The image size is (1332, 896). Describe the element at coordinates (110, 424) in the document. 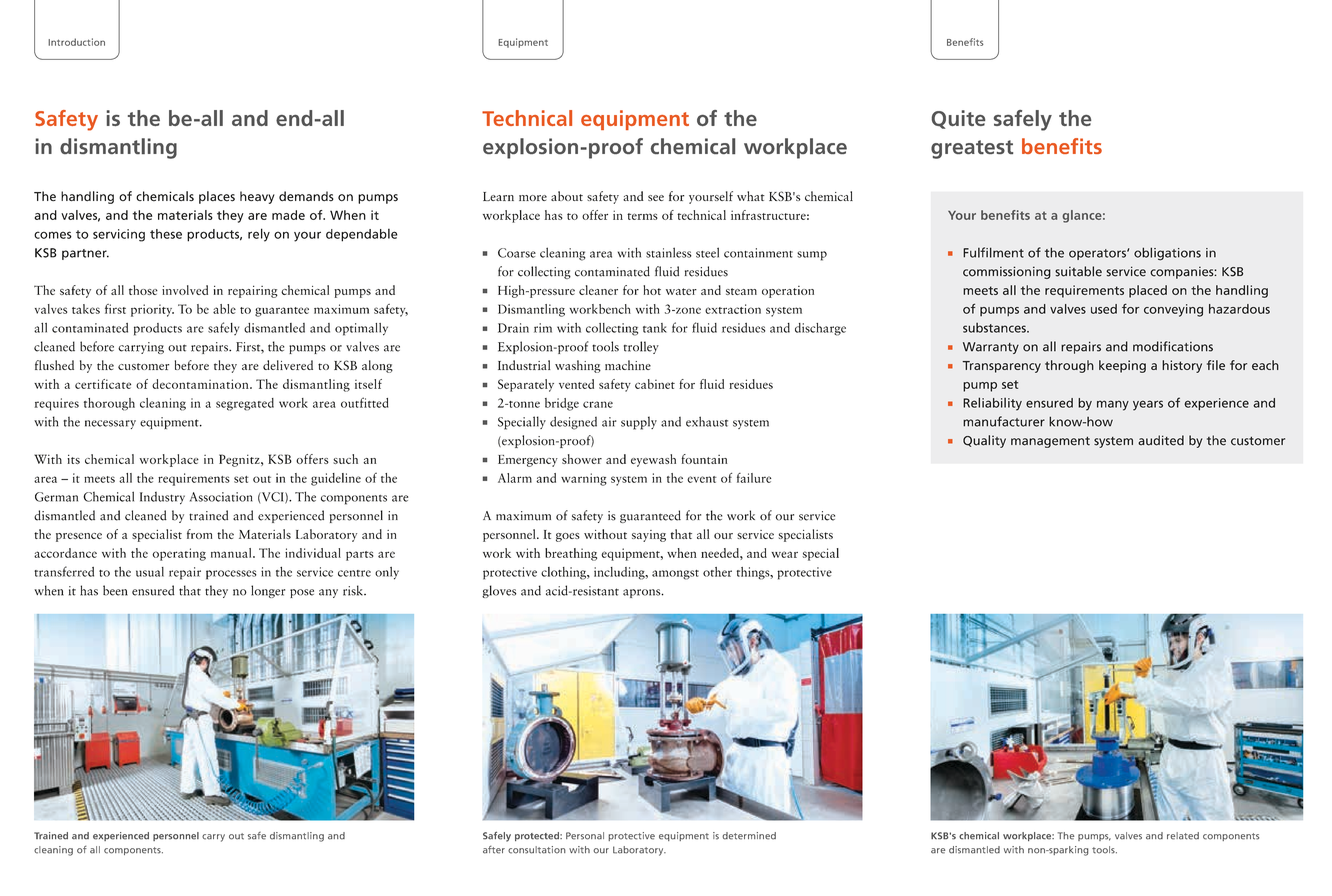

I see `necessary` at that location.
